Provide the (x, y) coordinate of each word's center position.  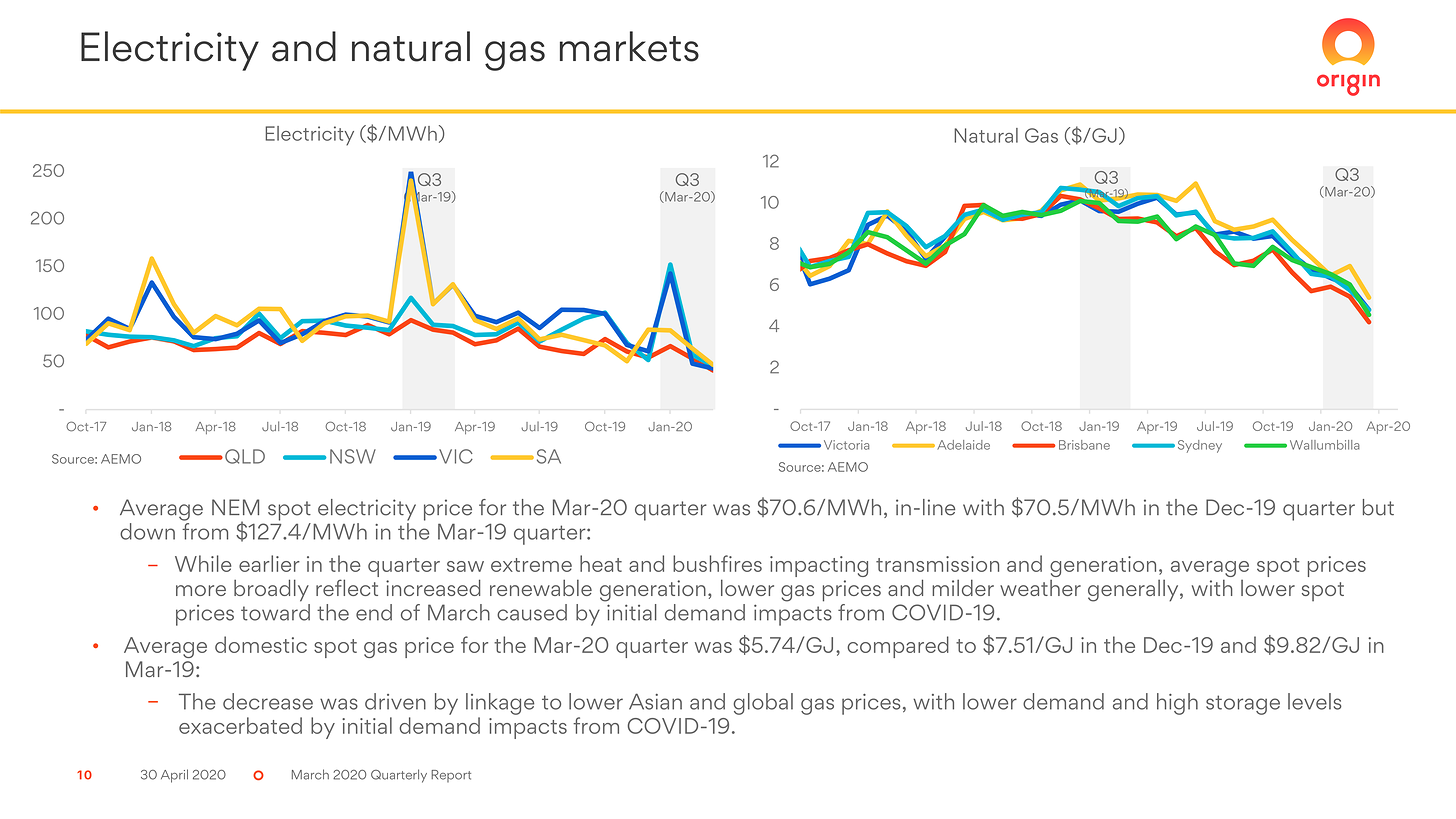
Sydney (1200, 446)
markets (629, 46)
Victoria (846, 445)
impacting (819, 566)
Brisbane (1084, 445)
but (1378, 507)
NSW (353, 456)
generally (1134, 590)
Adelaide (963, 445)
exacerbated (240, 725)
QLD (245, 456)
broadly (271, 590)
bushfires (717, 563)
